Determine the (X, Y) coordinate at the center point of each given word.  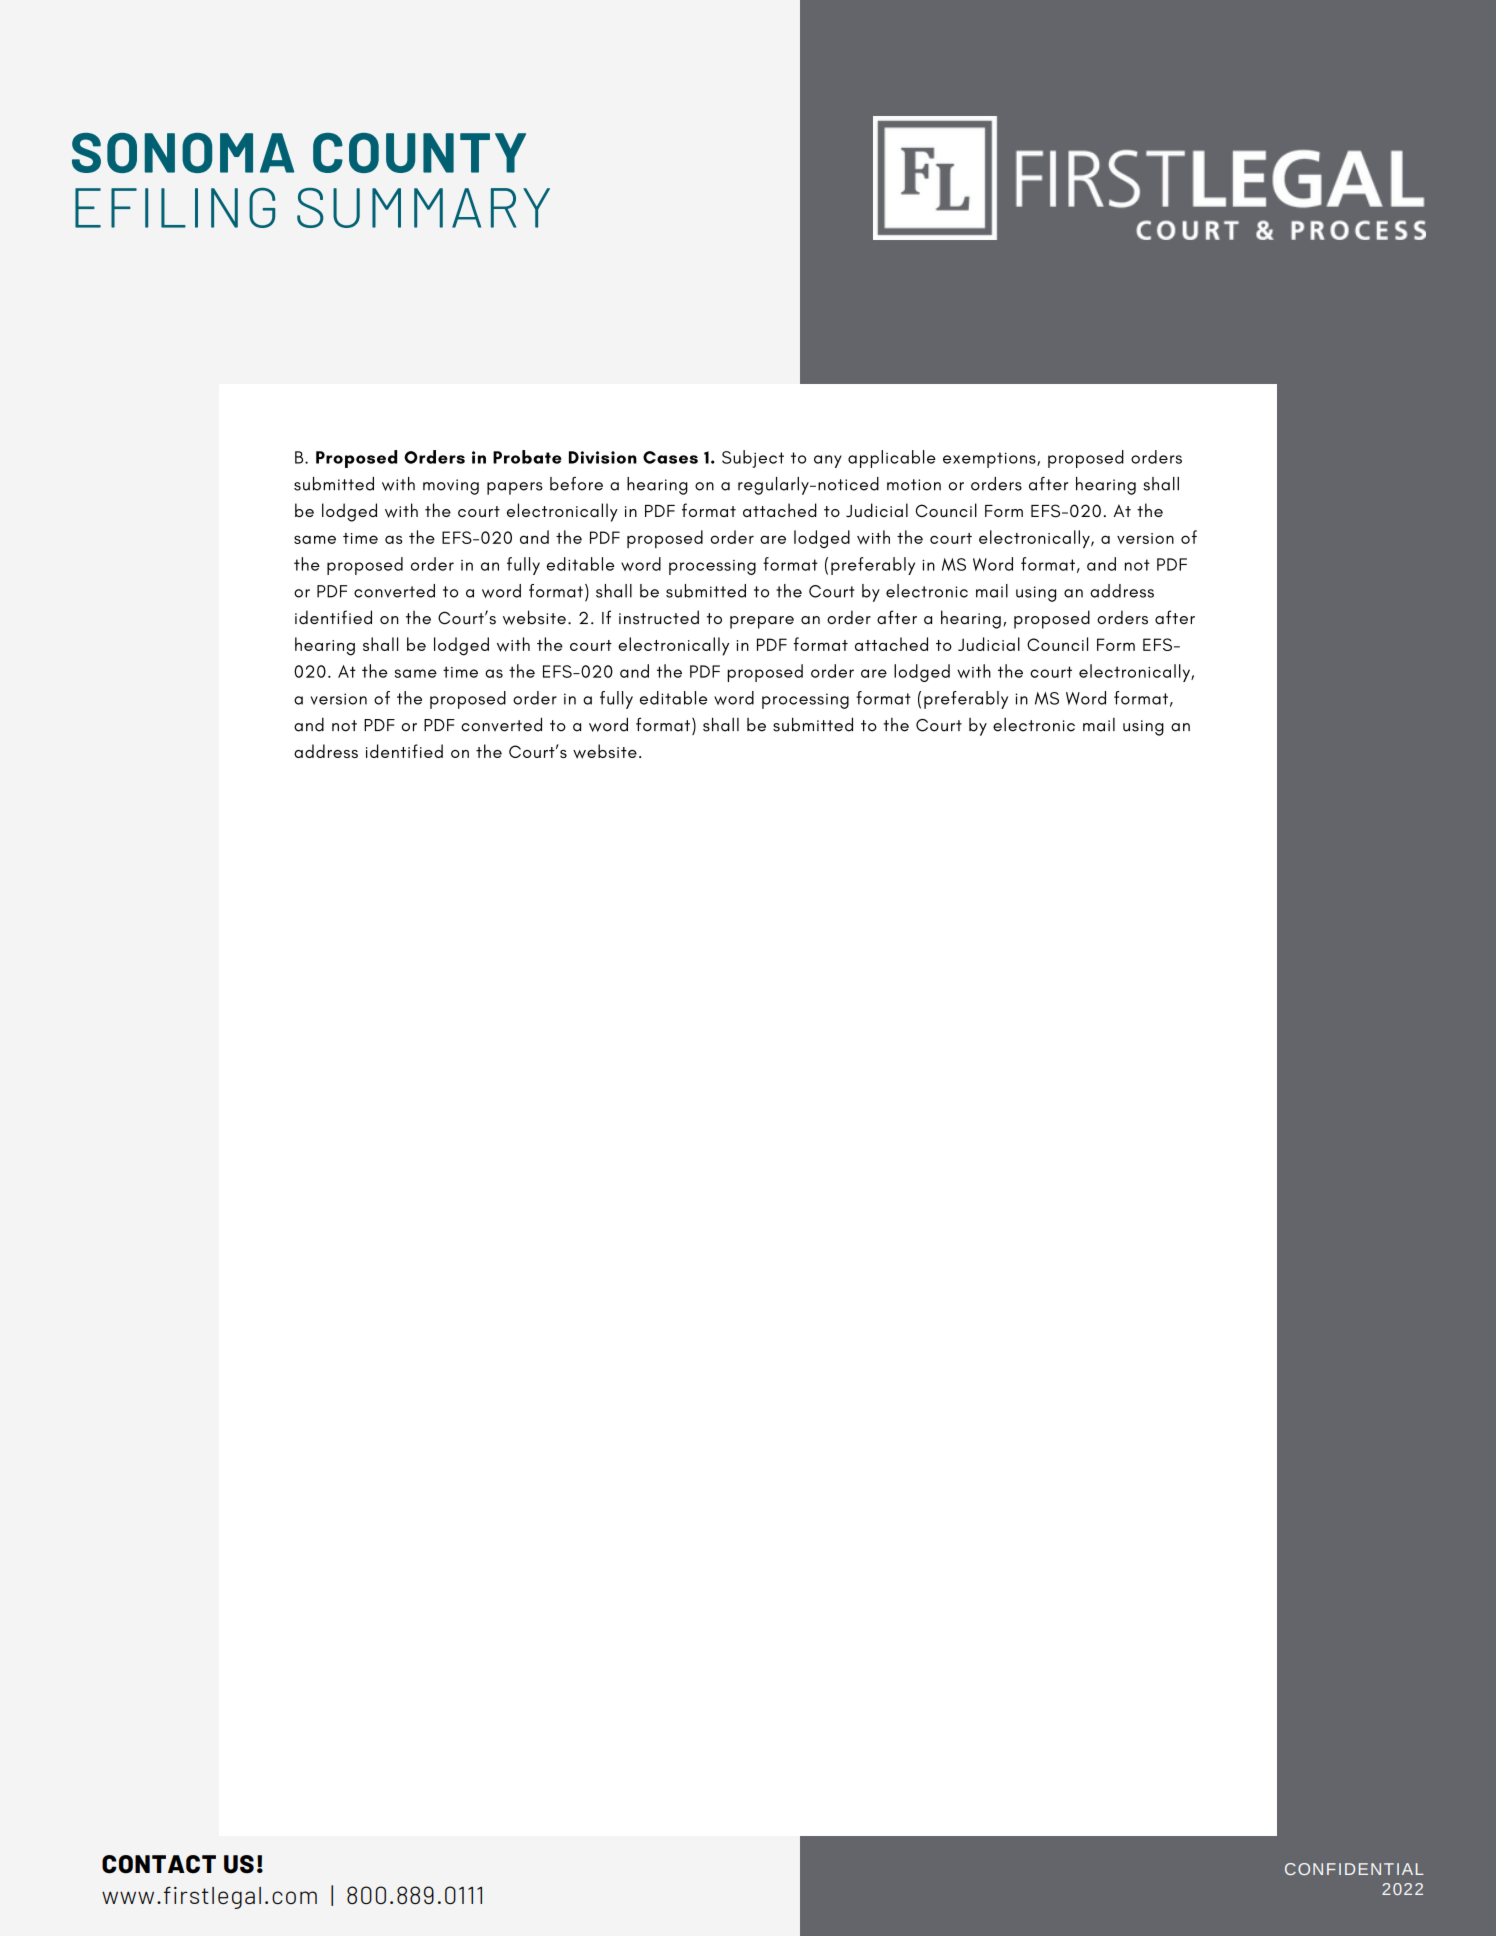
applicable (892, 459)
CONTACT (159, 1864)
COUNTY (419, 153)
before (576, 484)
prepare (762, 622)
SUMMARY (423, 208)
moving (451, 487)
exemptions (990, 460)
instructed (659, 617)
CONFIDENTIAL (1354, 1869)
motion (914, 485)
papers (515, 488)
